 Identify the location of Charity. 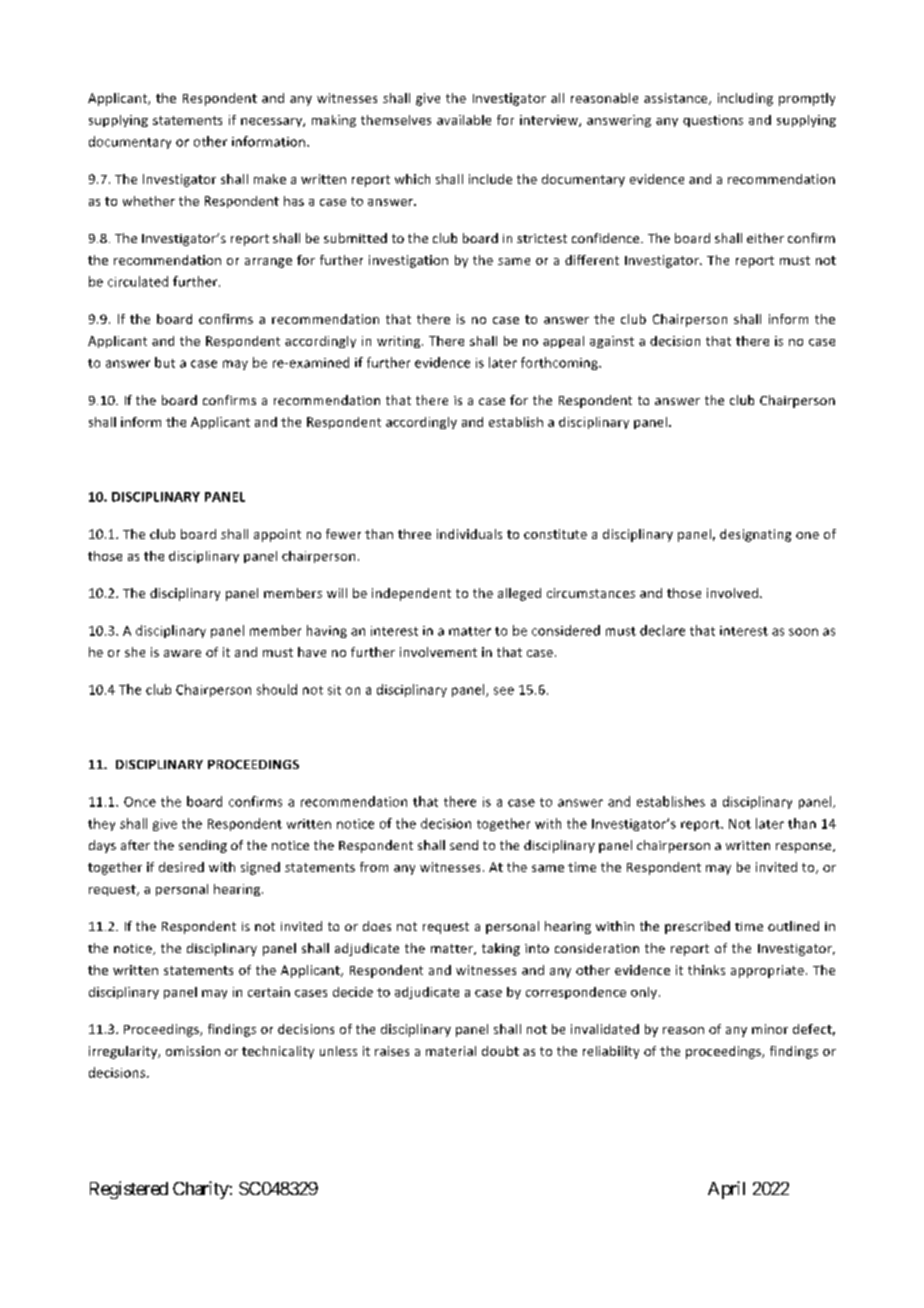
(201, 1190).
